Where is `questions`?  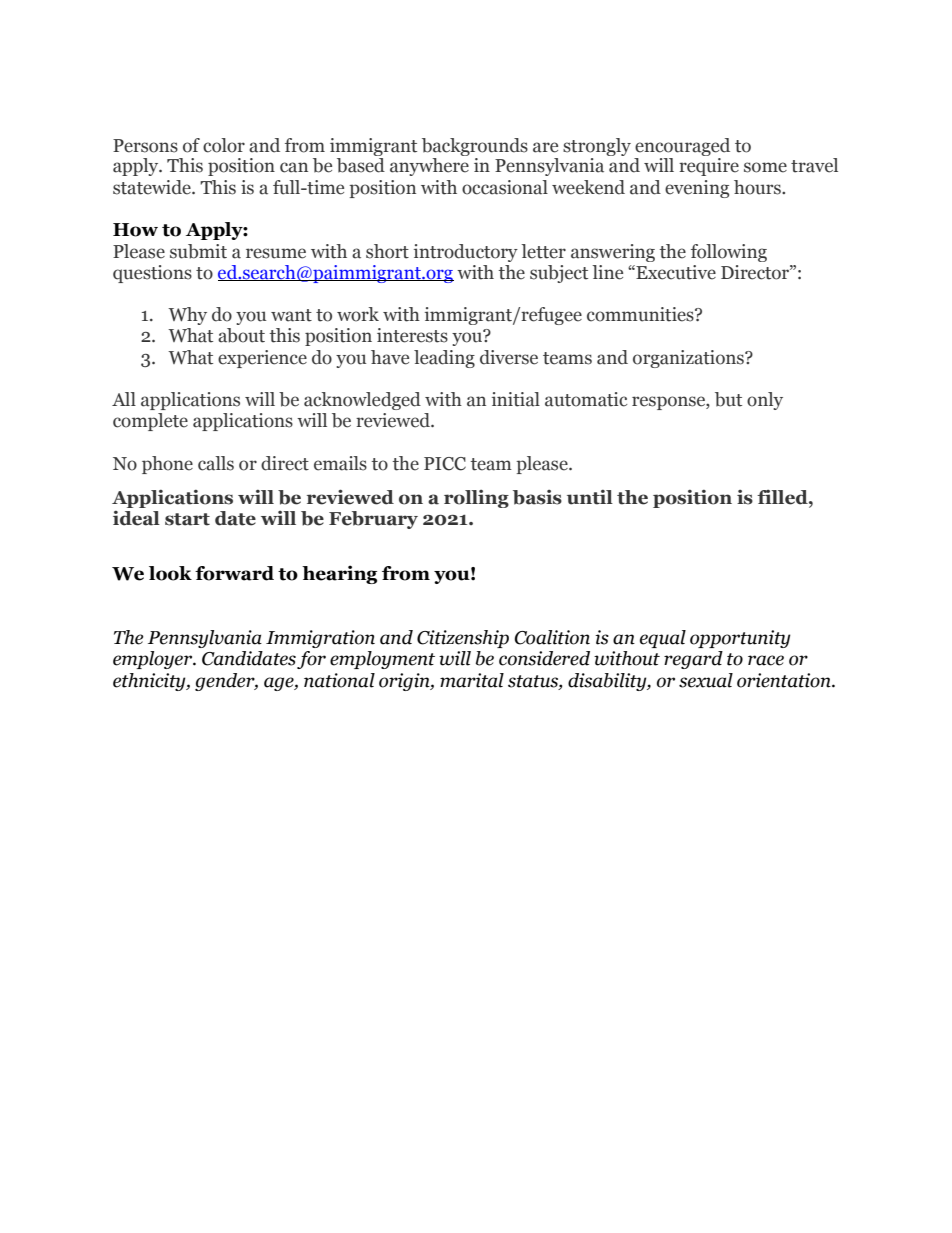 questions is located at coordinates (152, 274).
